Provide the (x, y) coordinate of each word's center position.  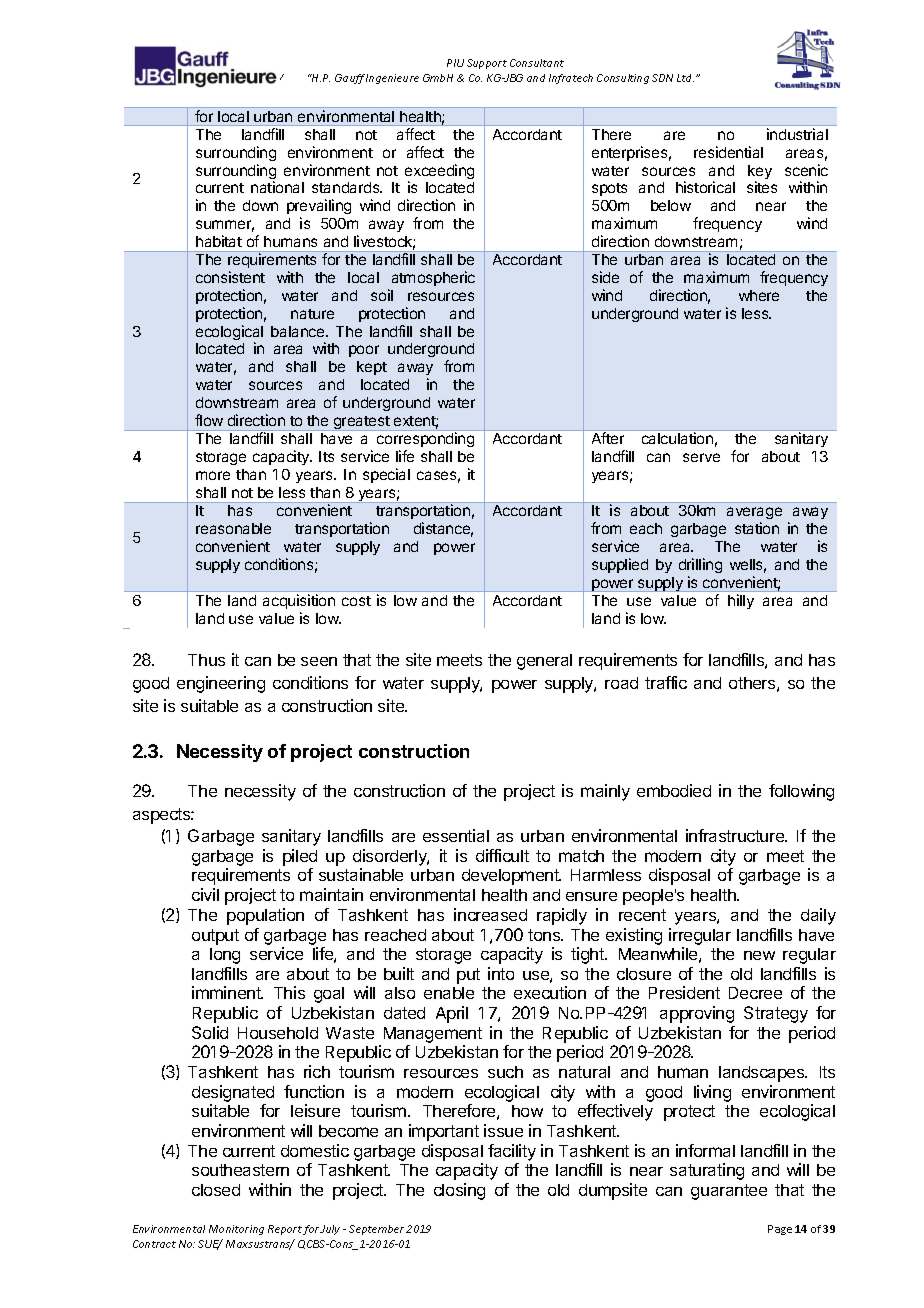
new (759, 955)
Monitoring (236, 1230)
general (544, 662)
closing (459, 1191)
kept (372, 368)
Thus (206, 660)
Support (487, 64)
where (759, 295)
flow (209, 420)
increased (490, 914)
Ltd (685, 78)
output (215, 937)
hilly (741, 601)
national (277, 187)
